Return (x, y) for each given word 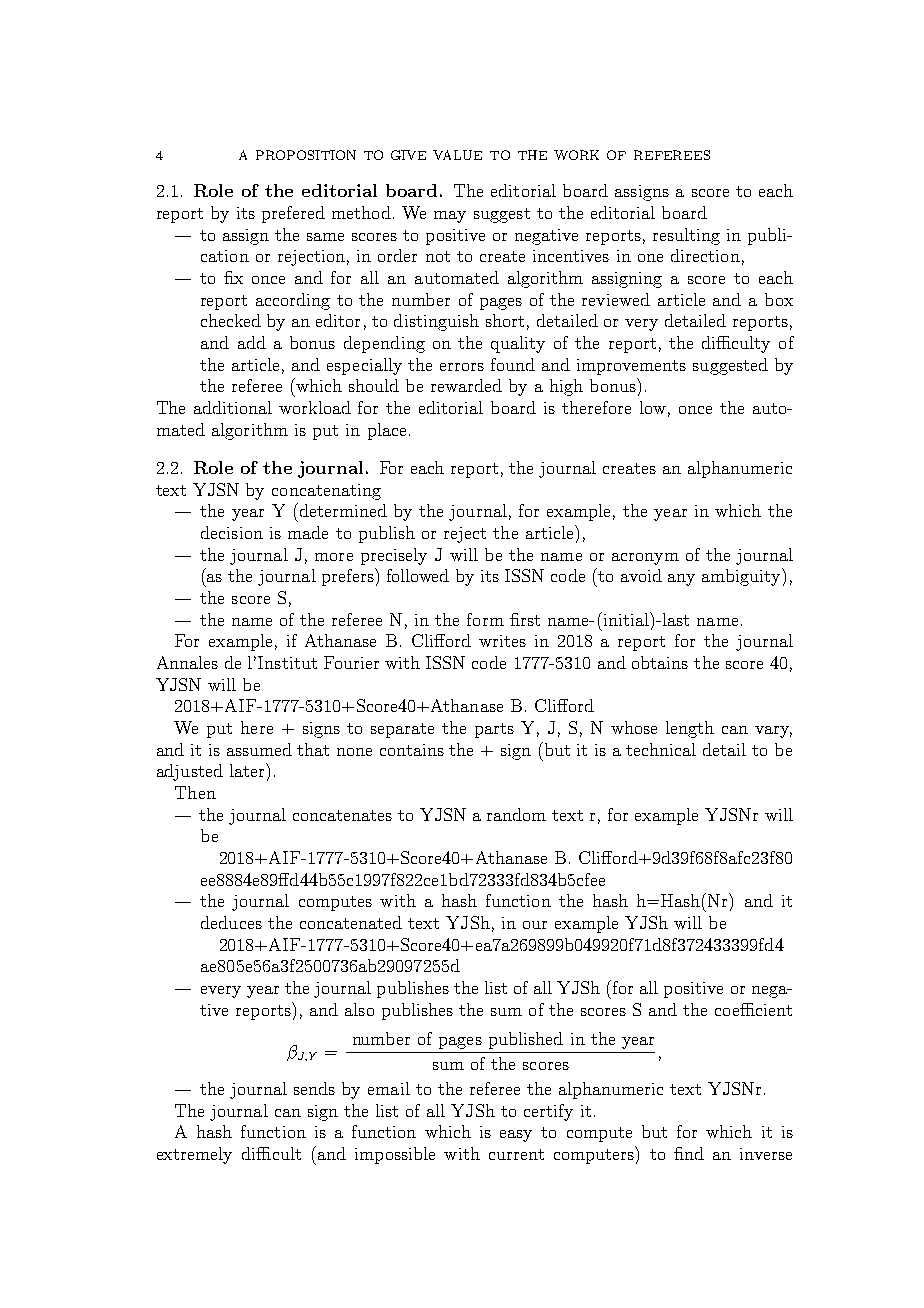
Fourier (351, 662)
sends (314, 1088)
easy (516, 1136)
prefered (293, 214)
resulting (686, 236)
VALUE (457, 155)
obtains (660, 662)
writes (502, 641)
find (689, 1153)
